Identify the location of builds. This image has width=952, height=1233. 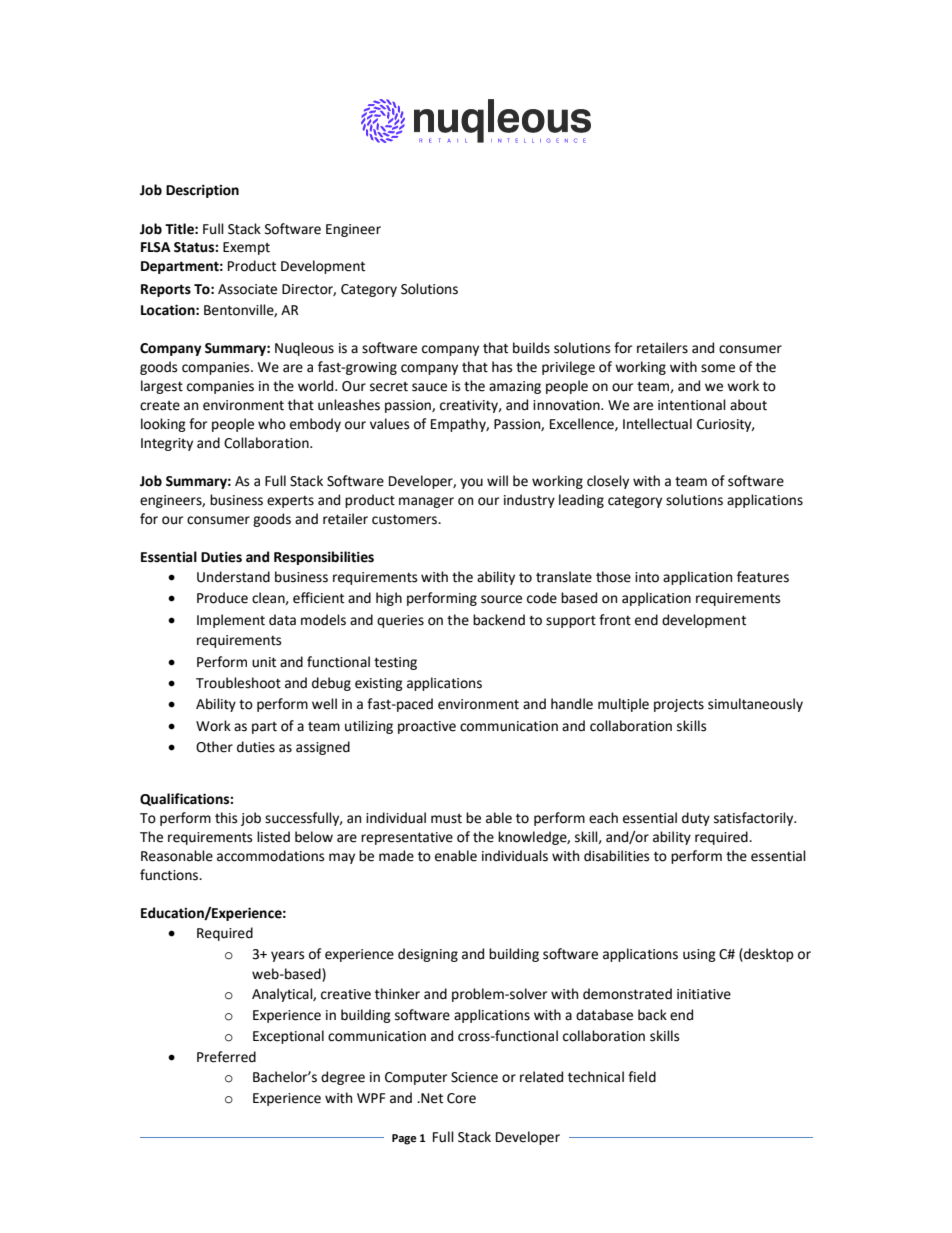
(531, 348).
